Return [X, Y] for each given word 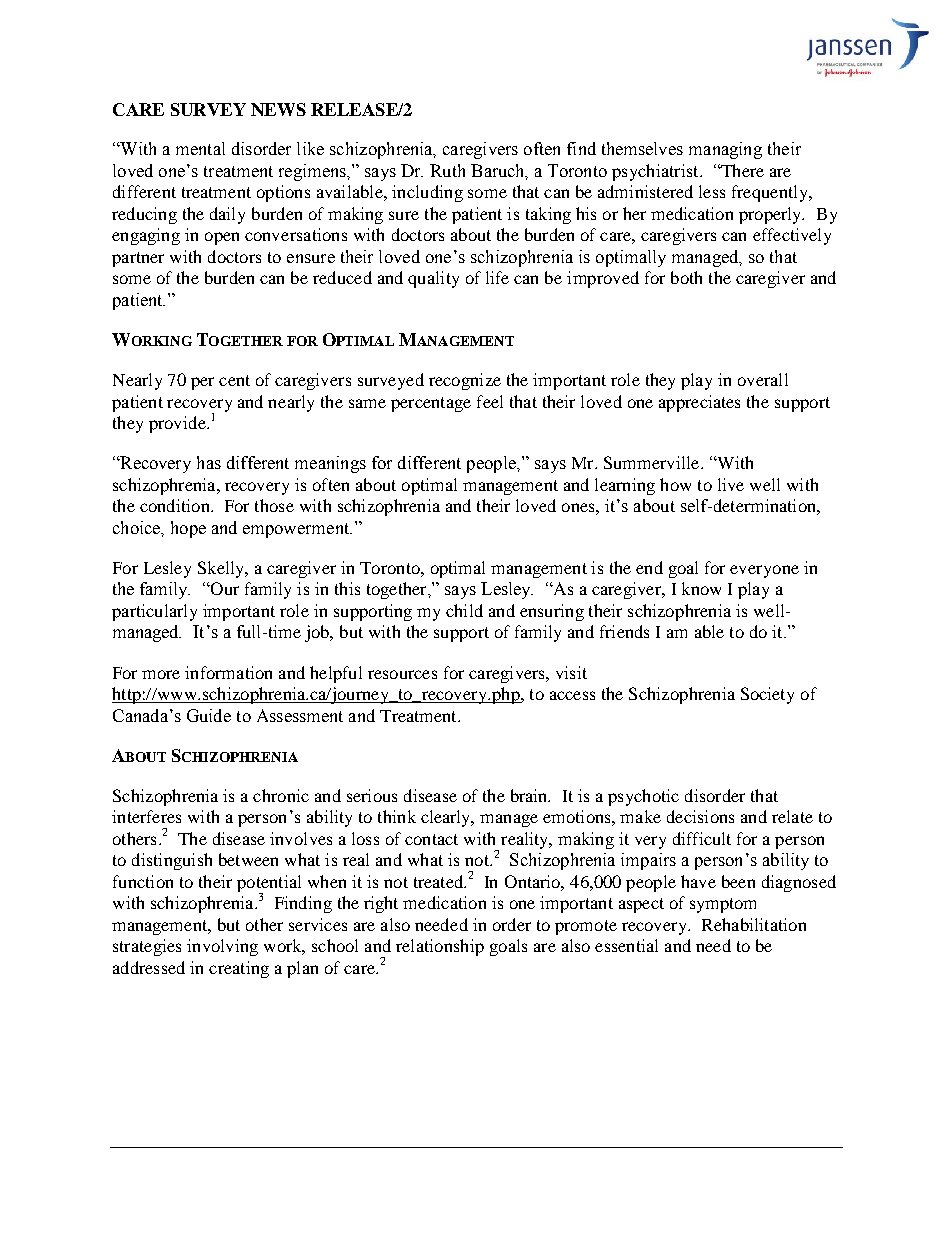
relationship [440, 947]
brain [530, 795]
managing [725, 150]
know [701, 588]
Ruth [447, 170]
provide [178, 424]
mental [200, 148]
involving [222, 947]
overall [763, 379]
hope [188, 529]
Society [767, 695]
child [464, 610]
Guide [209, 715]
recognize [465, 381]
